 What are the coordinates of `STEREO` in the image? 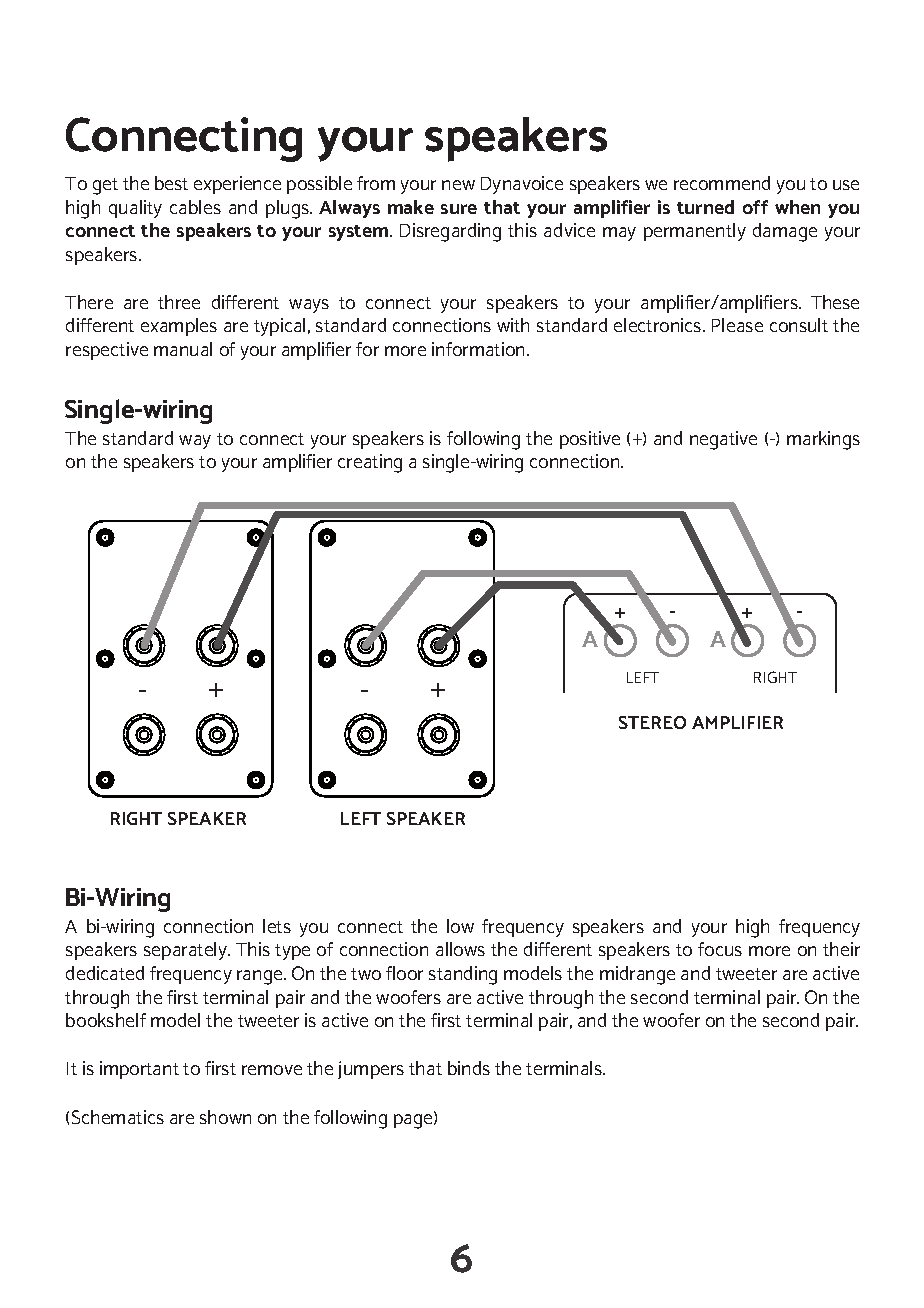 It's located at (652, 722).
